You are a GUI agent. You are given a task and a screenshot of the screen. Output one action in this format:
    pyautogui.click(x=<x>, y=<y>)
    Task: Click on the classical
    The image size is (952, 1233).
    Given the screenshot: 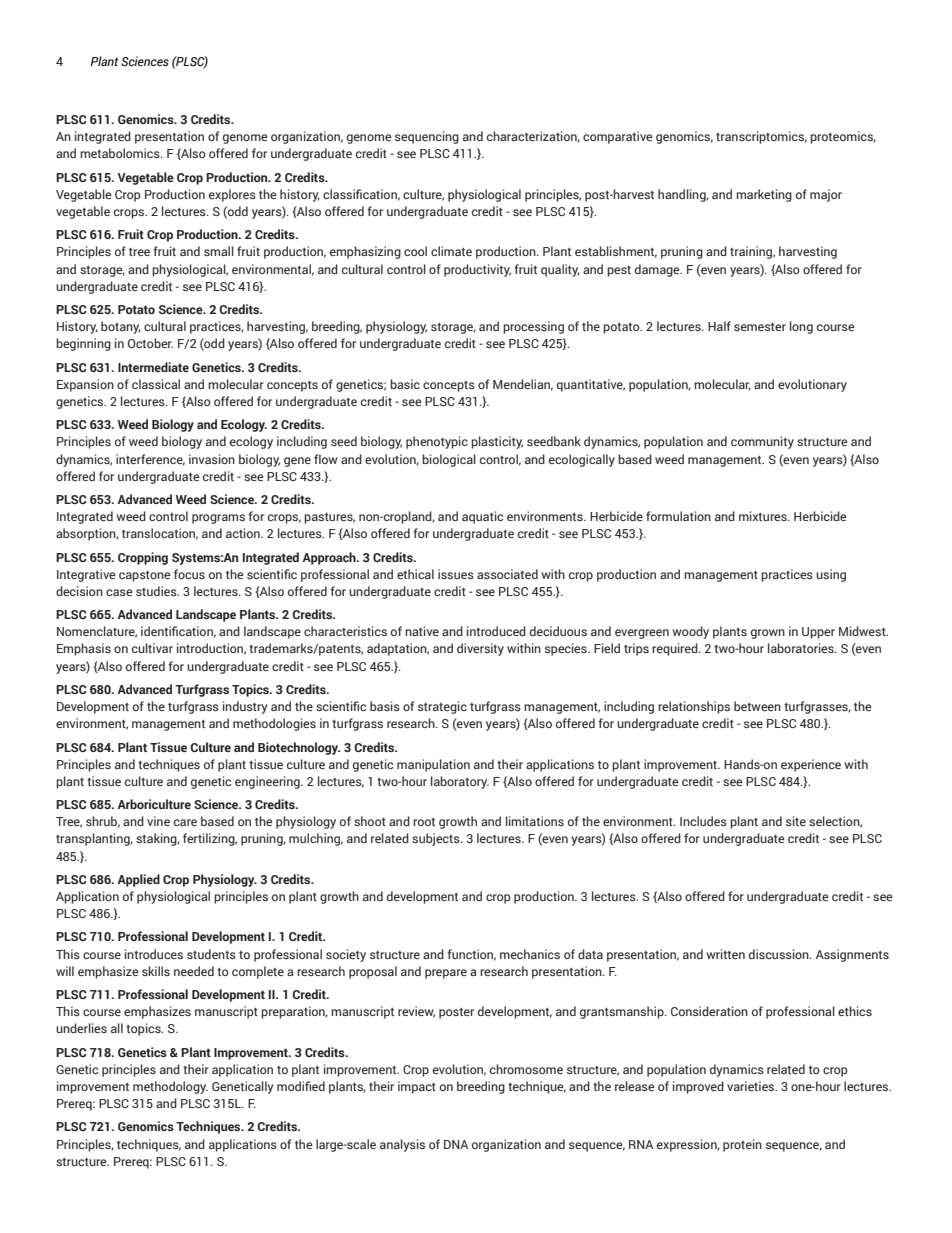 What is the action you would take?
    pyautogui.click(x=156, y=384)
